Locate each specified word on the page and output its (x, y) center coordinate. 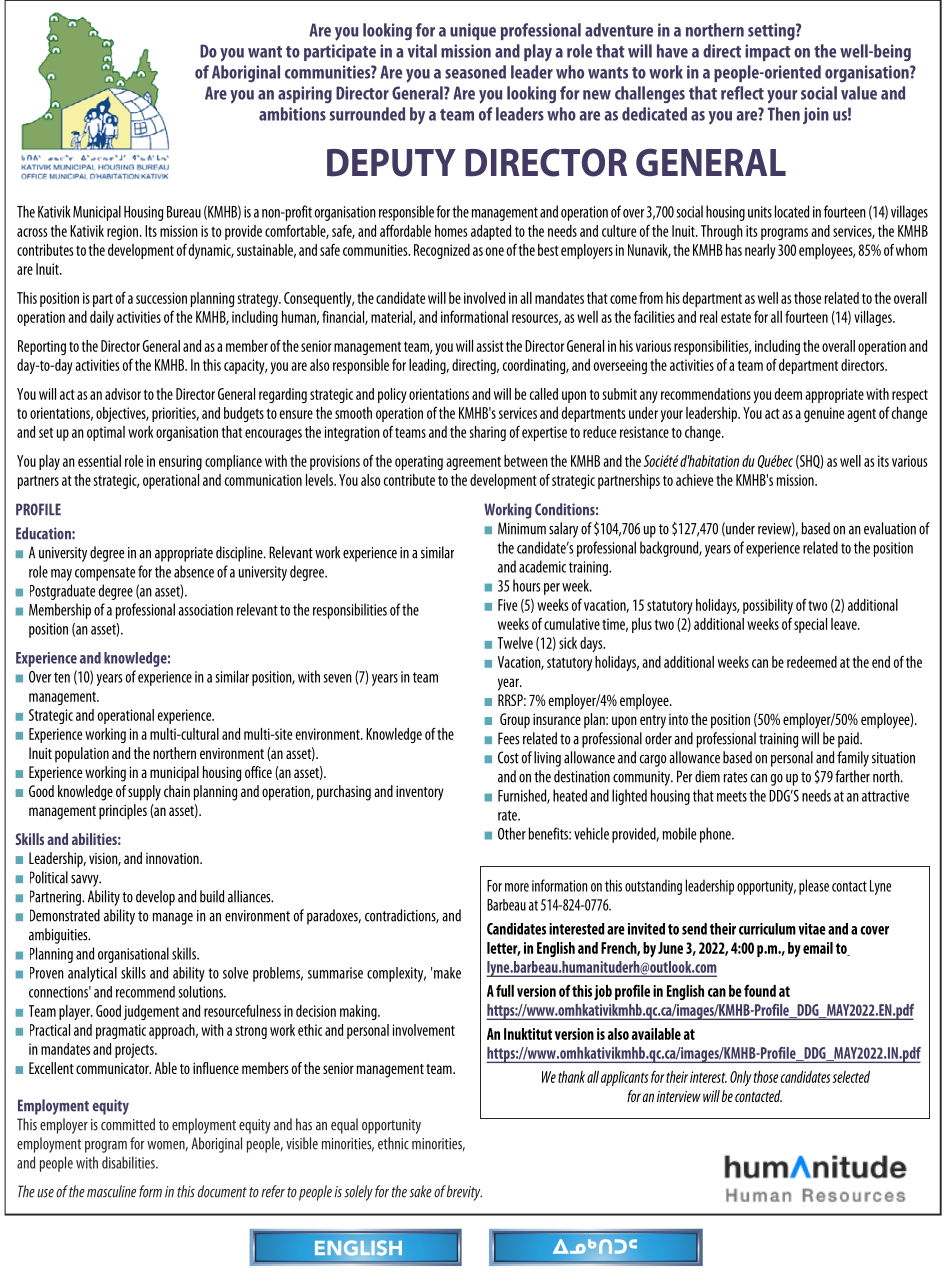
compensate (105, 574)
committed (128, 1124)
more (517, 887)
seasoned (475, 72)
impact (768, 52)
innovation (173, 858)
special (810, 625)
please (814, 887)
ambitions (292, 114)
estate (736, 317)
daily (102, 318)
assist (490, 346)
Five (507, 605)
